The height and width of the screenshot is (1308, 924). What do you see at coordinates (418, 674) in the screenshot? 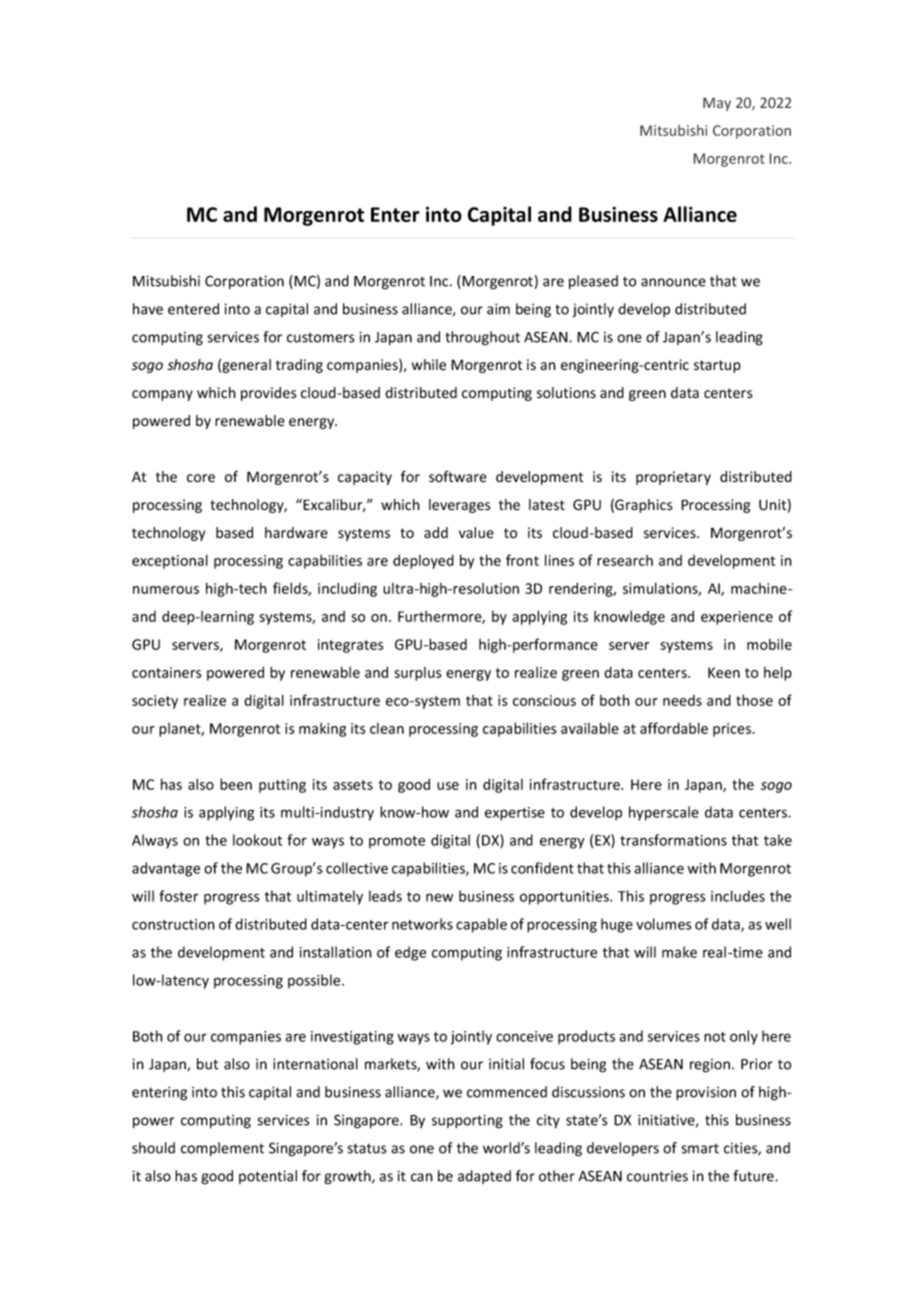
I see `surplus` at bounding box center [418, 674].
